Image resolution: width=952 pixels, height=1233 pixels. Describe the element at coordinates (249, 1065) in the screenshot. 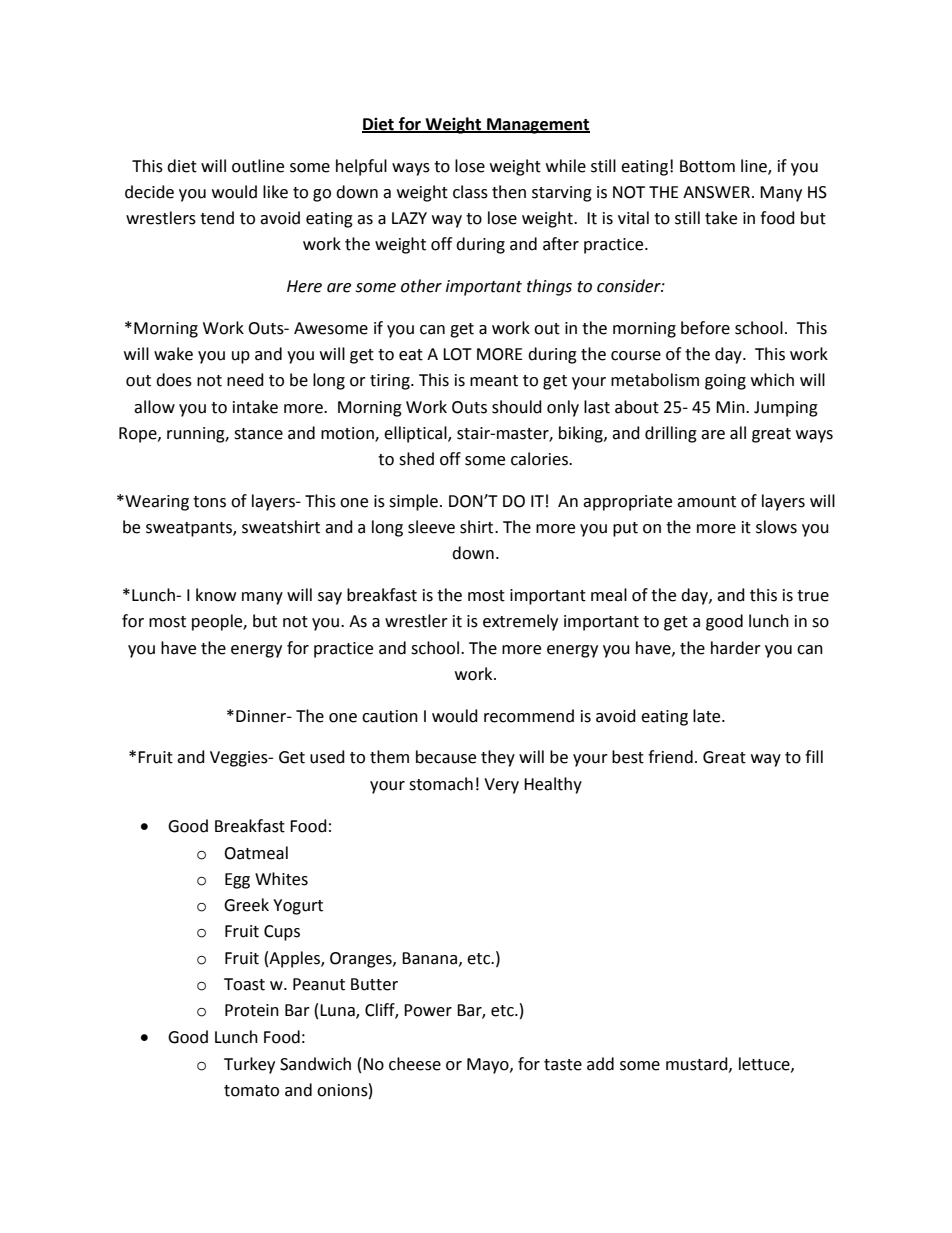

I see `Turkey` at that location.
